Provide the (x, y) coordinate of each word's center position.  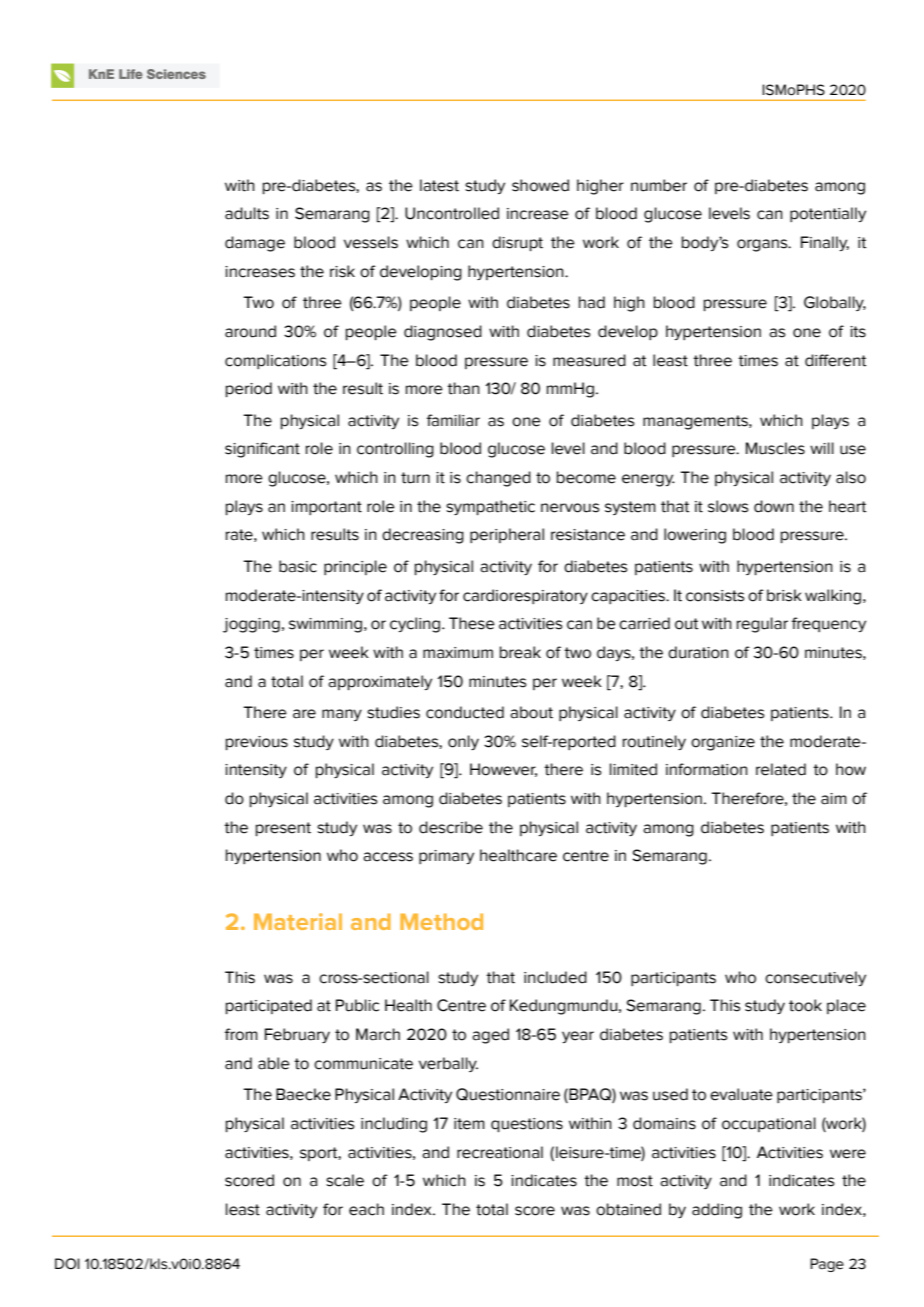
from (241, 1034)
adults (247, 213)
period (249, 389)
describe (451, 827)
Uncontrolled (452, 213)
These (472, 623)
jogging (251, 625)
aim (834, 799)
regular (762, 625)
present (283, 829)
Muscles (775, 448)
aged (490, 1036)
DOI (67, 1264)
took (805, 1005)
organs (763, 245)
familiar (453, 420)
